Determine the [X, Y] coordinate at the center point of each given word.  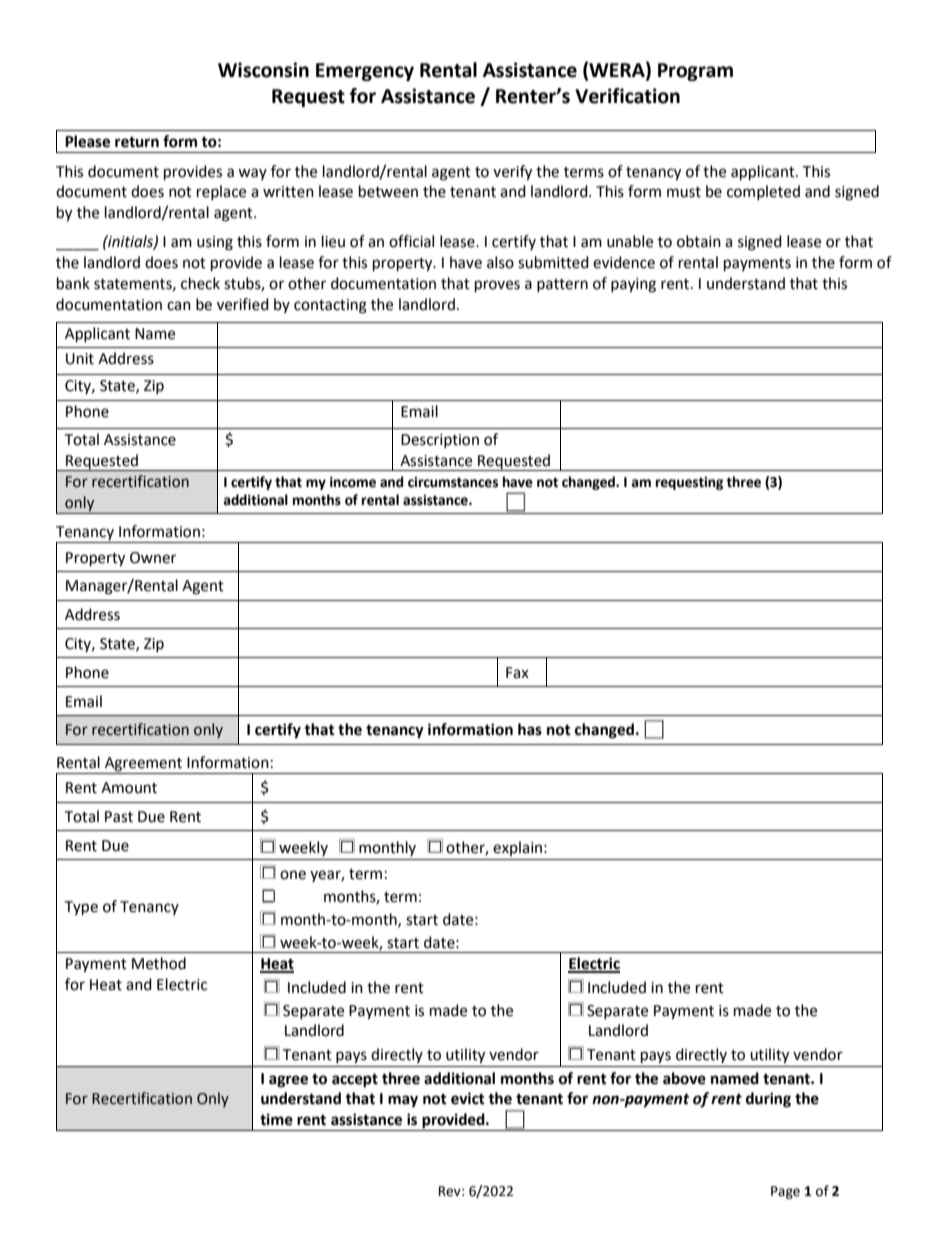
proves [497, 286]
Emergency [365, 72]
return [137, 142]
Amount [129, 788]
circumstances [453, 482]
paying [633, 285]
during [768, 1100]
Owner [153, 558]
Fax [517, 673]
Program [695, 72]
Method [159, 963]
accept [355, 1080]
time [276, 1119]
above [684, 1078]
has [530, 729]
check [200, 283]
